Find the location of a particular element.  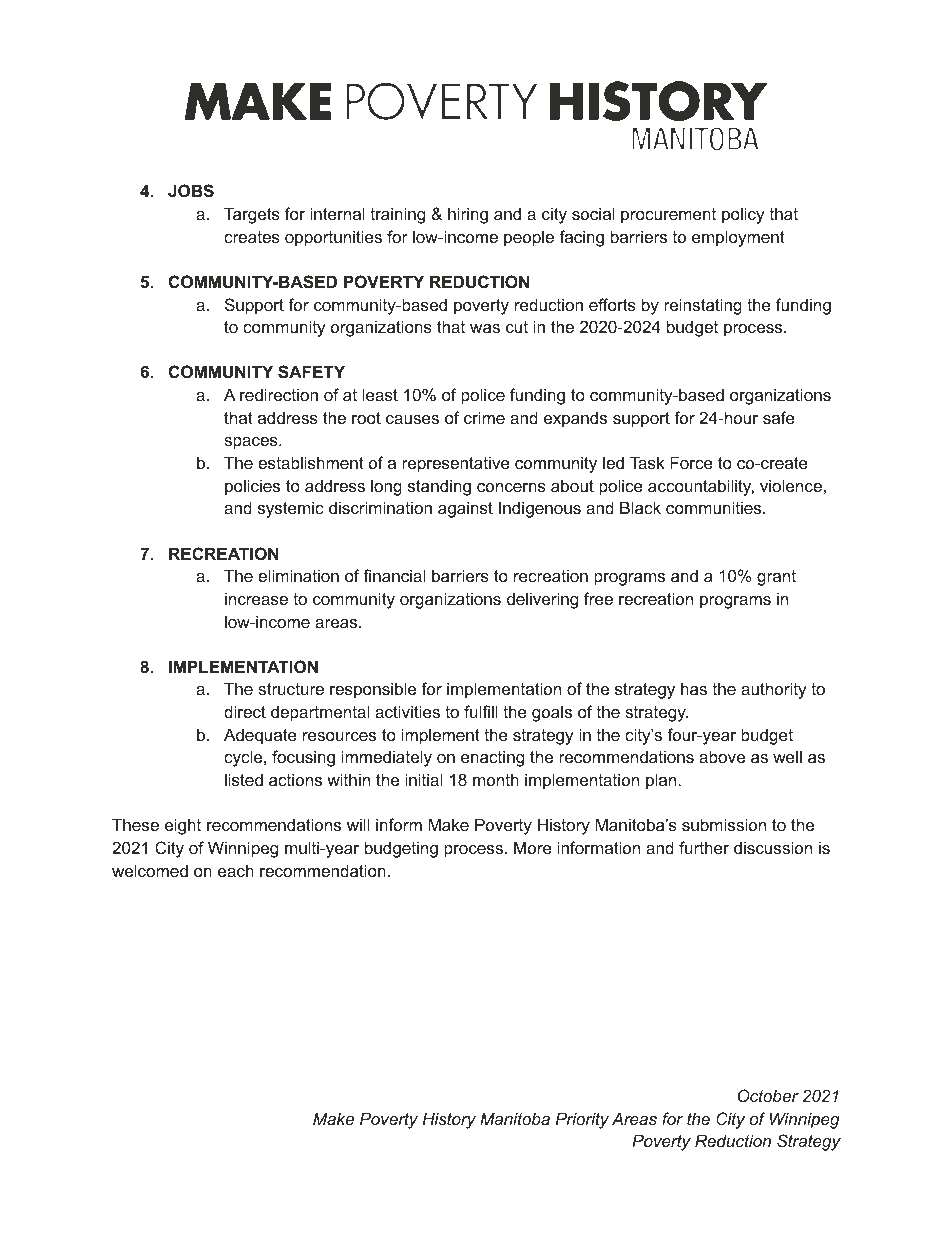

Targets is located at coordinates (252, 215).
